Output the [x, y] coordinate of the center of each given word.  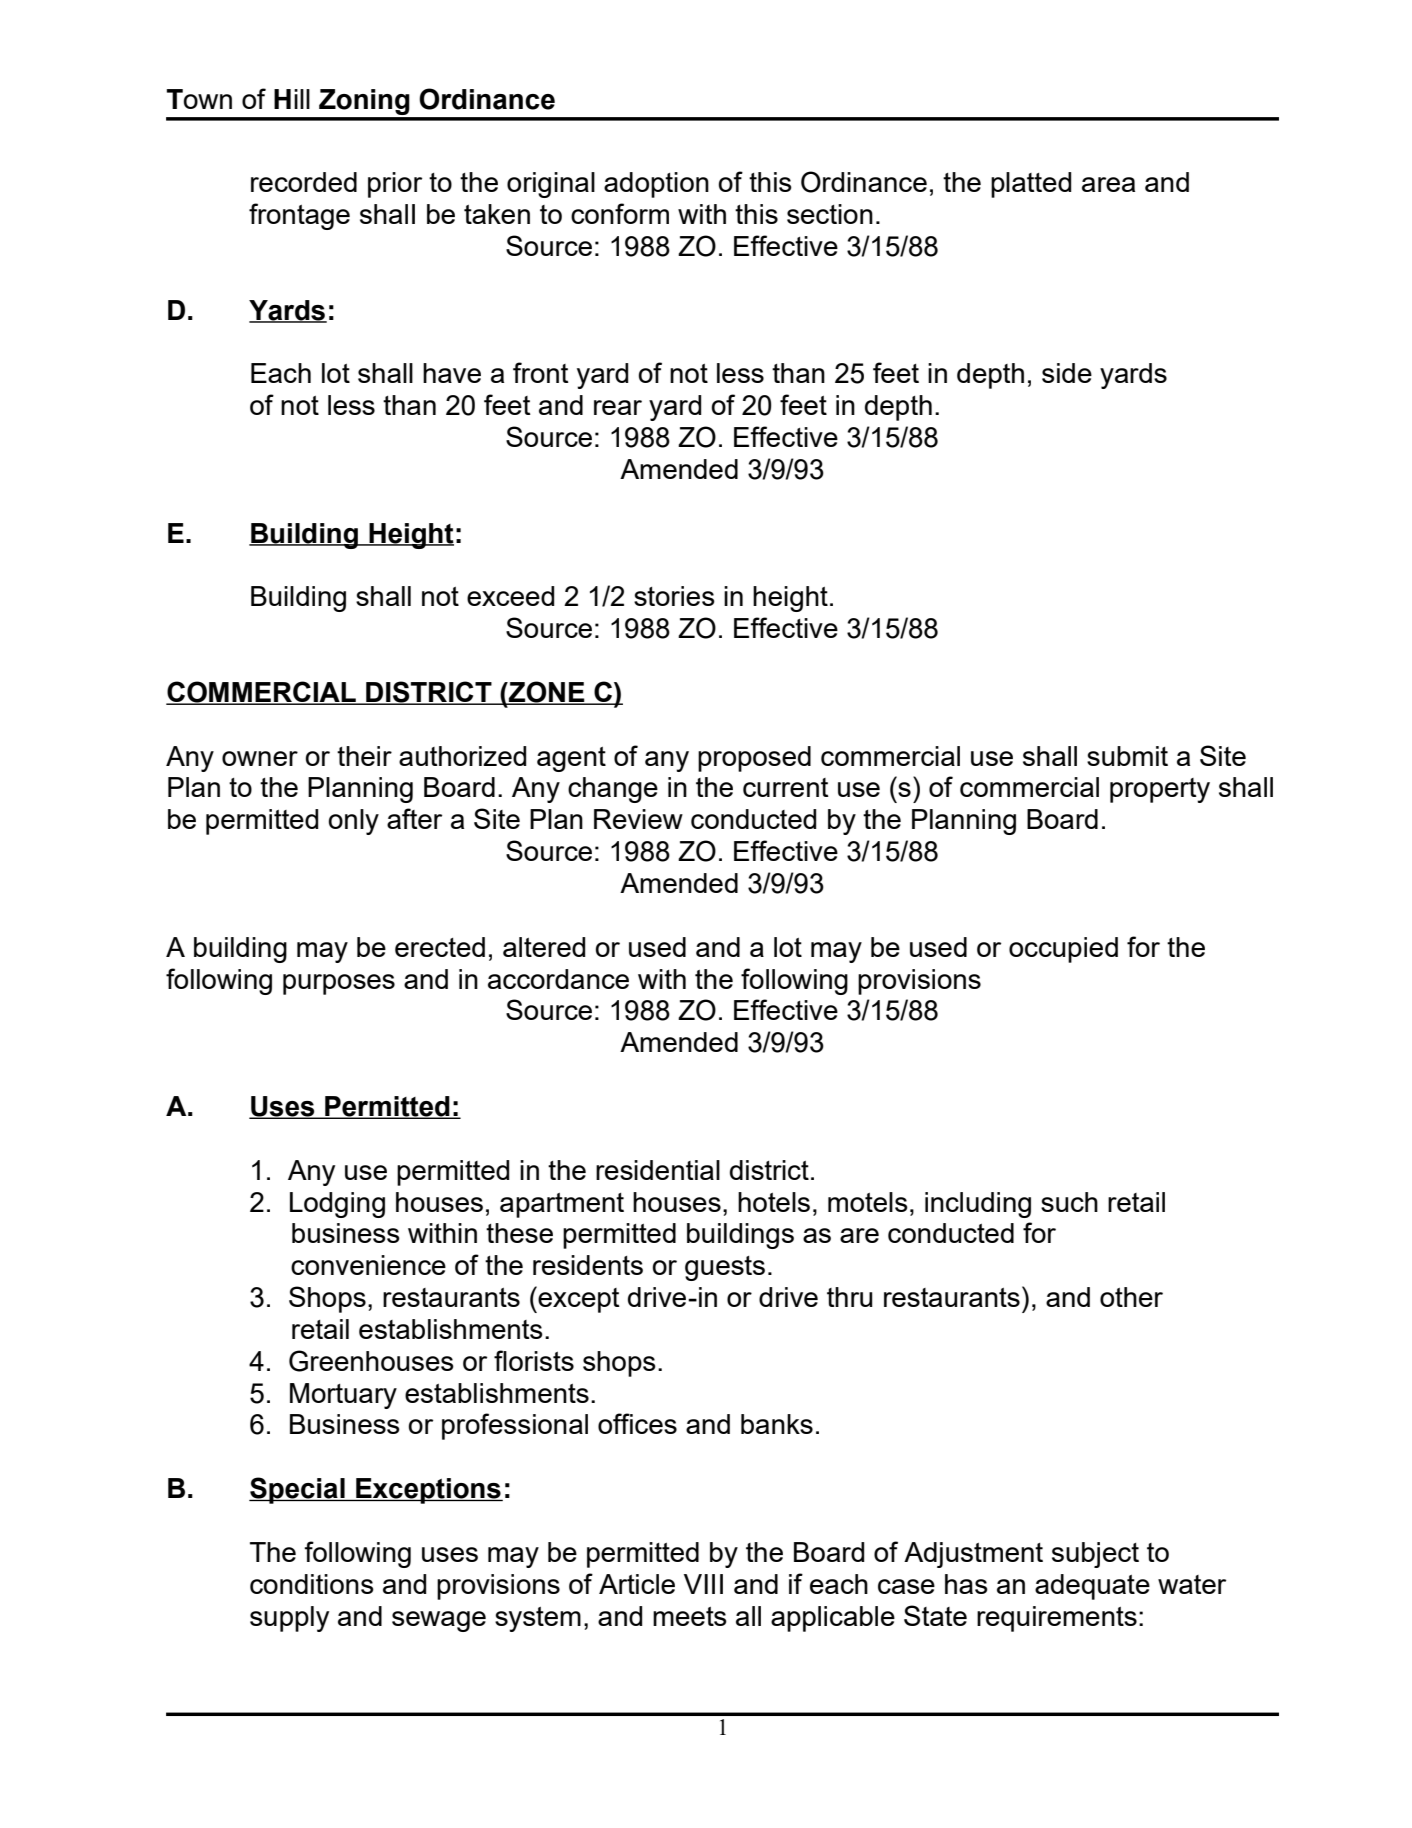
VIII [703, 1584]
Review [638, 819]
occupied [1063, 950]
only [353, 822]
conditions [312, 1584]
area [1108, 184]
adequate [1092, 1587]
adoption [656, 185]
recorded [304, 182]
